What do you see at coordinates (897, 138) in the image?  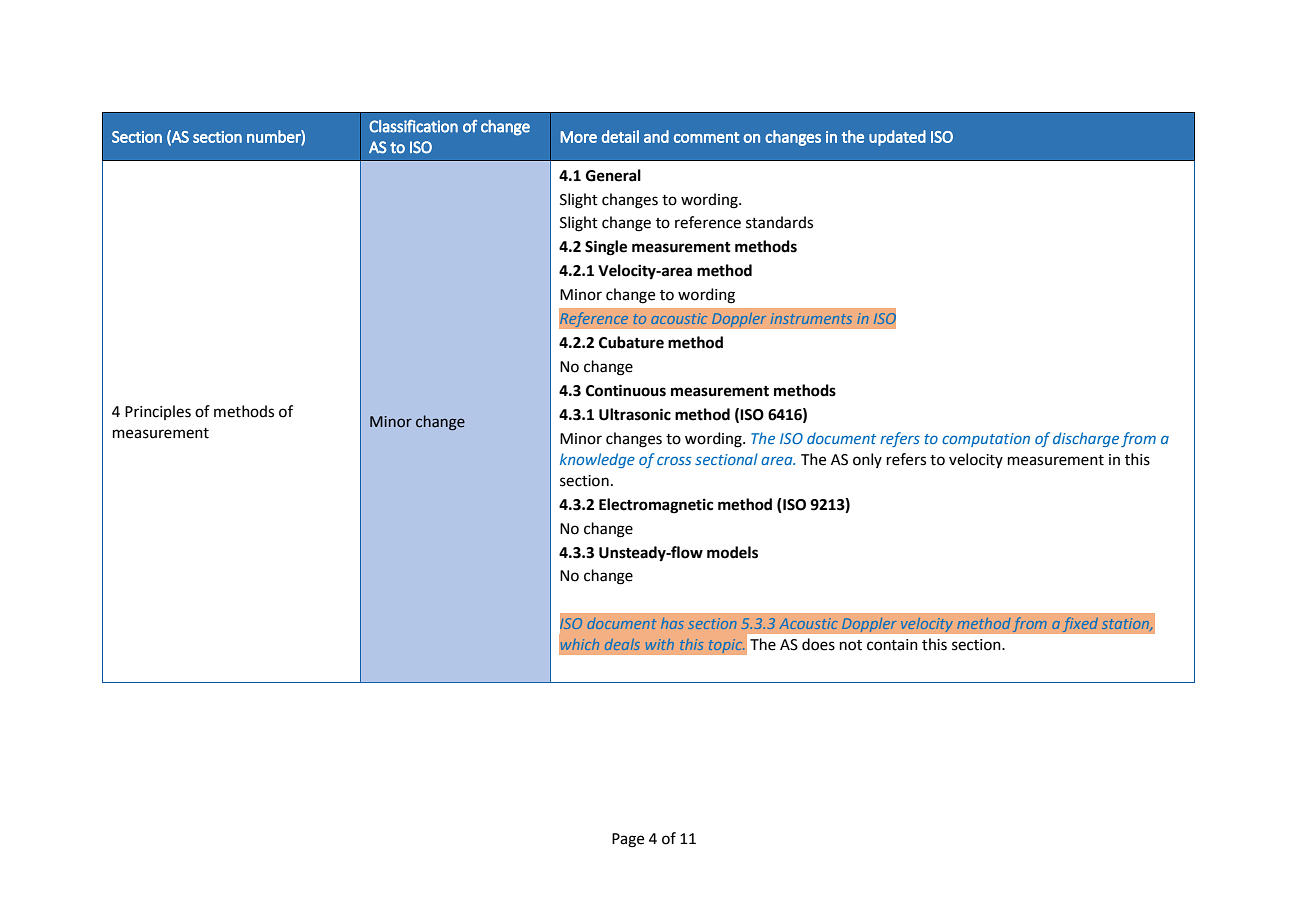 I see `updated` at bounding box center [897, 138].
